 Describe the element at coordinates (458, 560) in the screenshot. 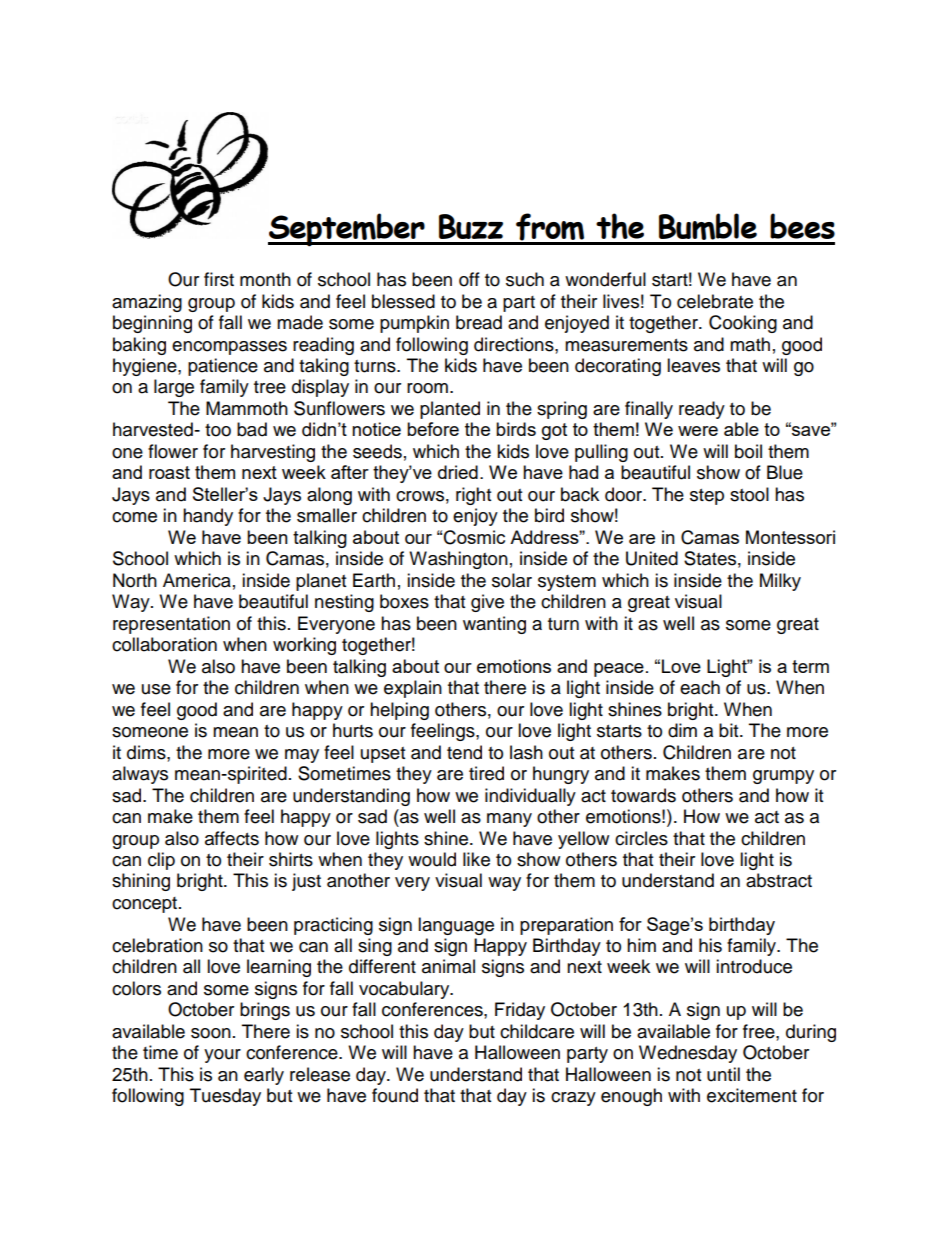

I see `Washington` at that location.
